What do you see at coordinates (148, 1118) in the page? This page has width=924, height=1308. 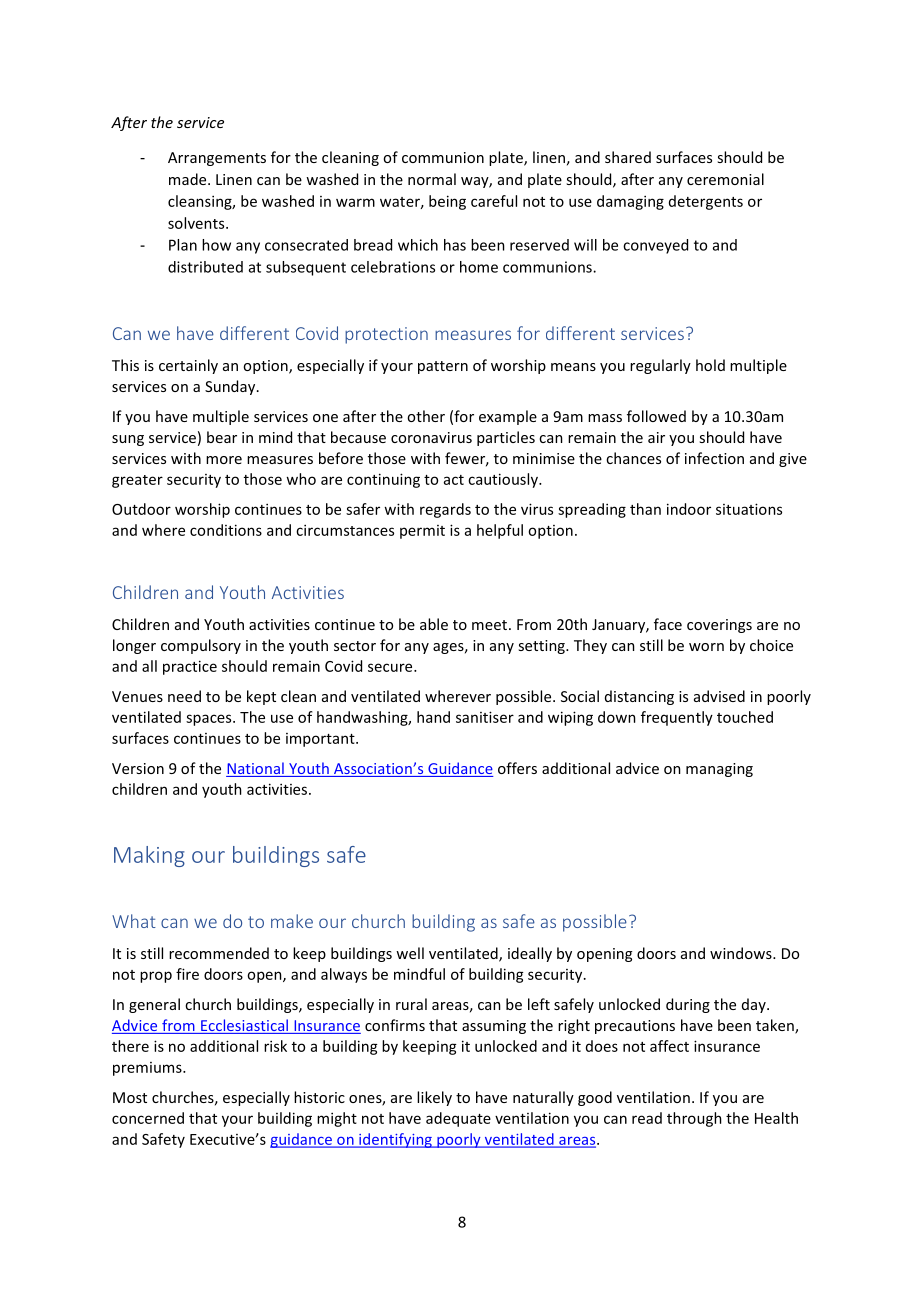 I see `concerned` at bounding box center [148, 1118].
